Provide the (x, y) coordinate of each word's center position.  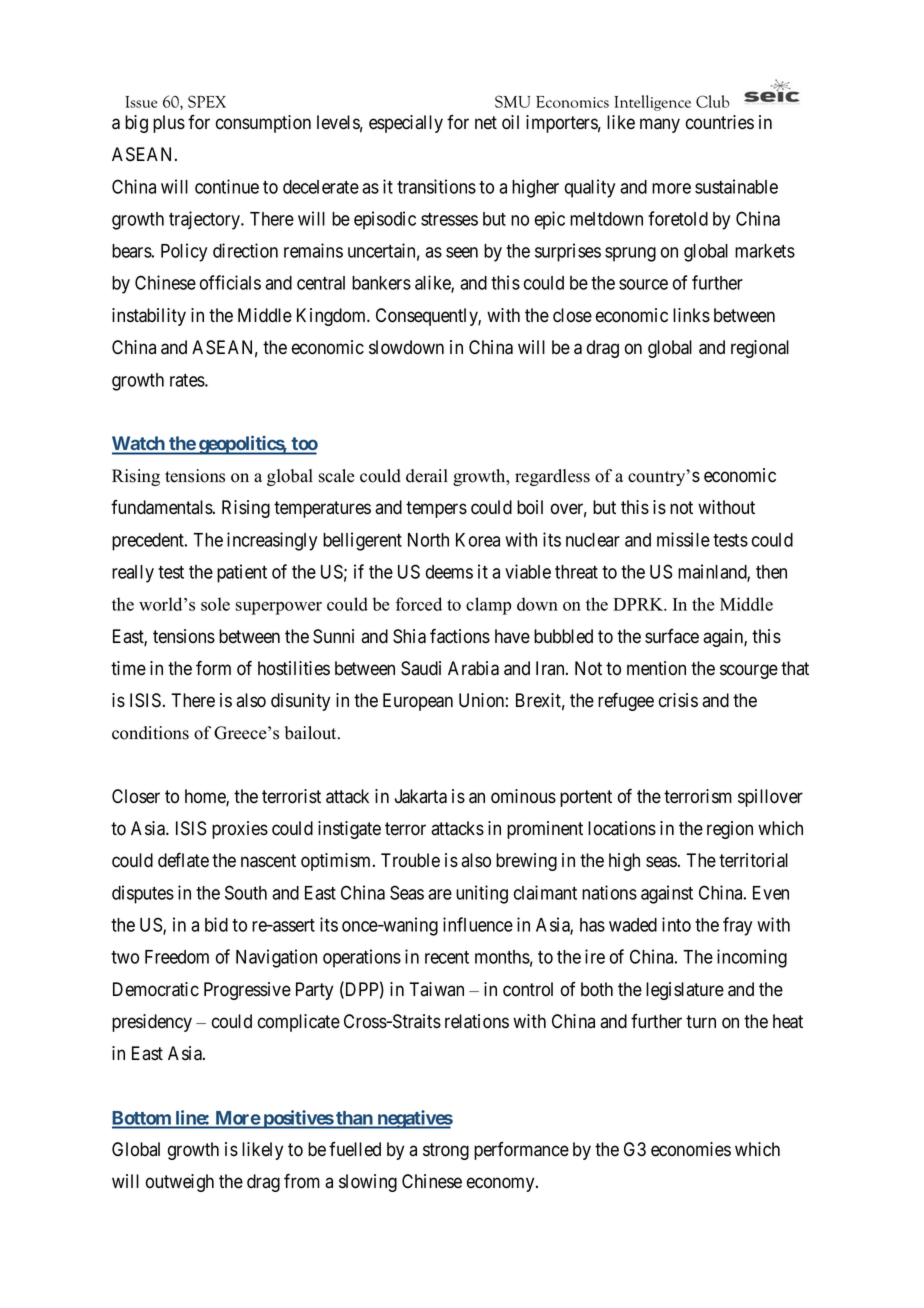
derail (427, 476)
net (486, 123)
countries (720, 122)
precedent (149, 542)
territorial (753, 860)
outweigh (180, 1183)
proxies (240, 830)
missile (683, 539)
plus (169, 124)
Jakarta (420, 796)
